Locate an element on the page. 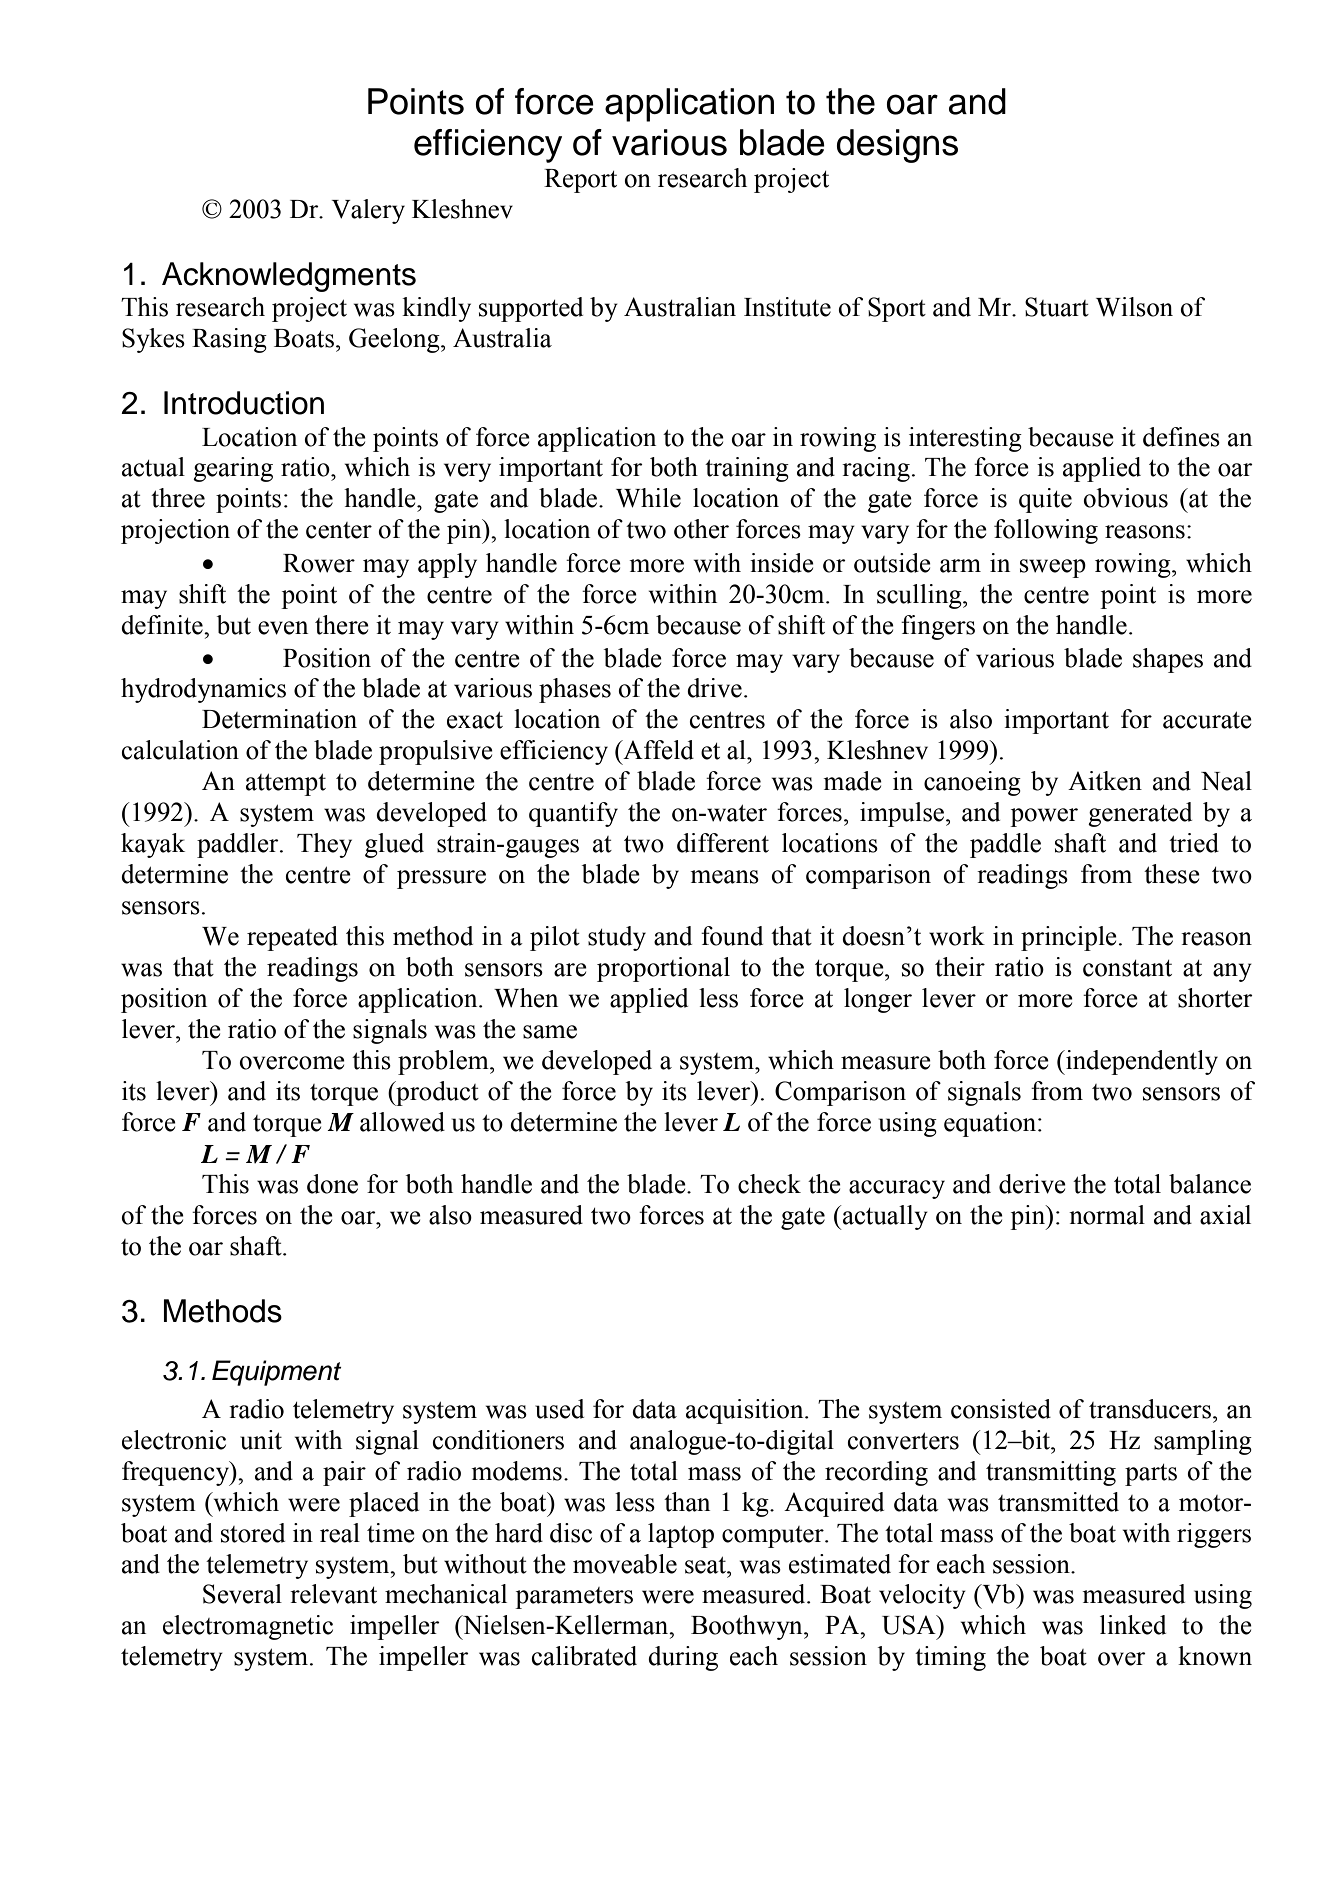 The height and width of the page is (1890, 1335). Wilson is located at coordinates (1134, 307).
